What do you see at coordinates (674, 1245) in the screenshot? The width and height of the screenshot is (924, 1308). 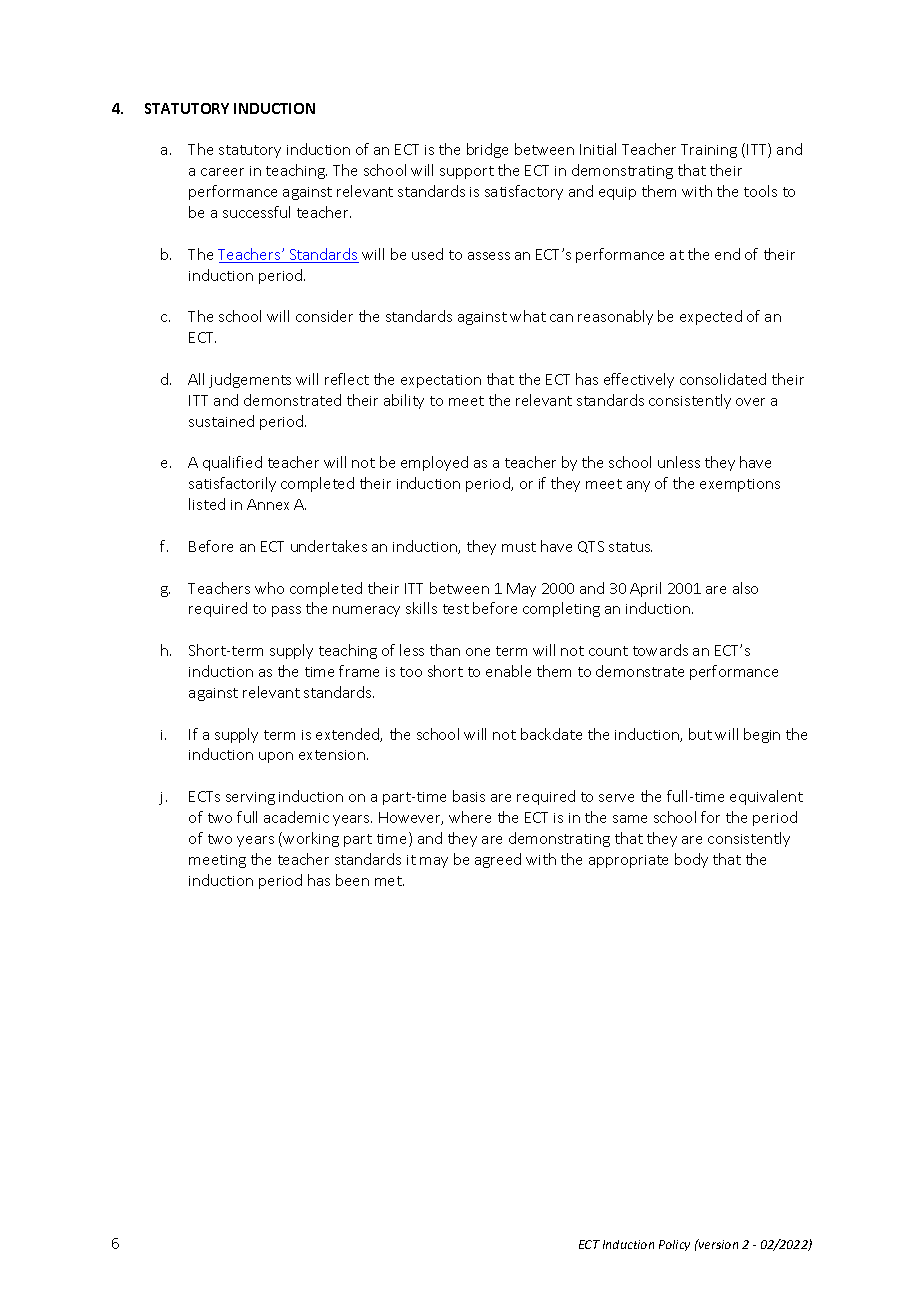 I see `Policy` at bounding box center [674, 1245].
